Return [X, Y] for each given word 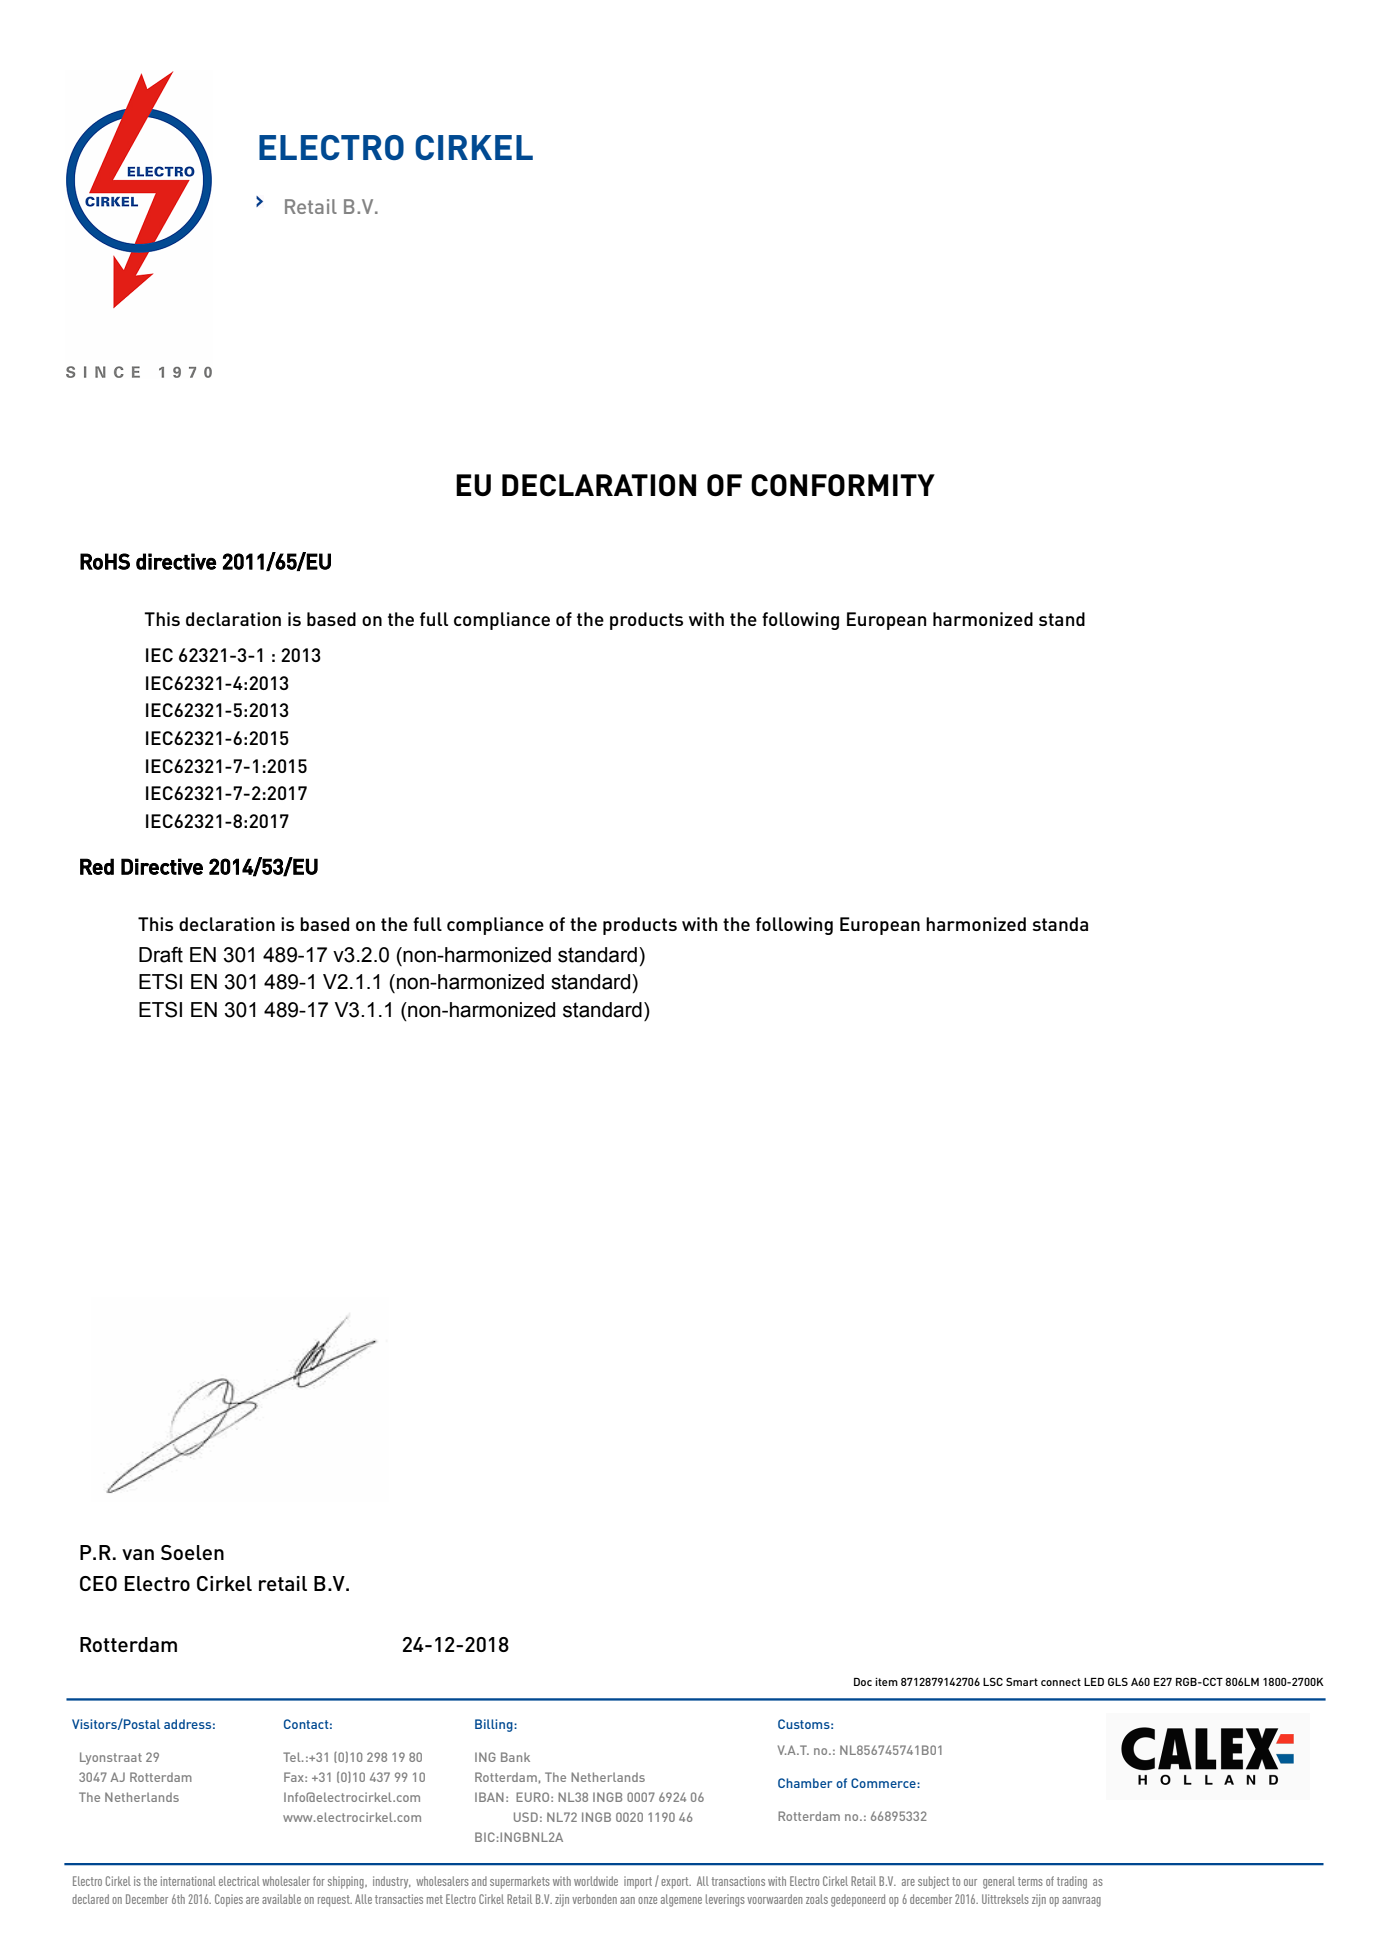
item [886, 1682]
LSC [993, 1681]
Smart [1022, 1681]
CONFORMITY [843, 485]
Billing [495, 1725]
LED [1094, 1682]
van [138, 1554]
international [188, 1881]
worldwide [596, 1881]
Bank [515, 1757]
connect [1061, 1682]
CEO [98, 1583]
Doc [863, 1682]
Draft [161, 955]
